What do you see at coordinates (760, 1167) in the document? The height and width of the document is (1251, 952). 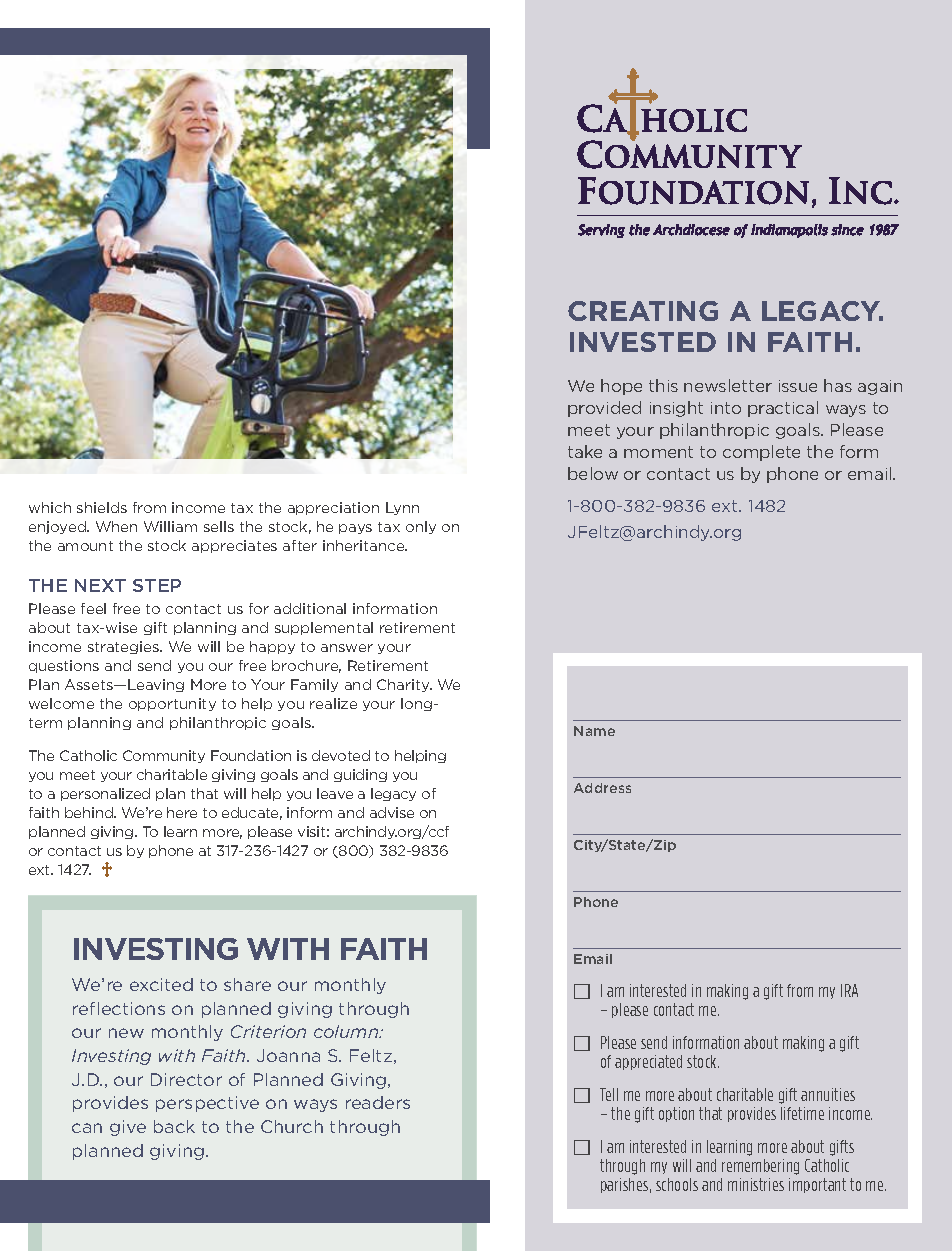 I see `remembering` at bounding box center [760, 1167].
